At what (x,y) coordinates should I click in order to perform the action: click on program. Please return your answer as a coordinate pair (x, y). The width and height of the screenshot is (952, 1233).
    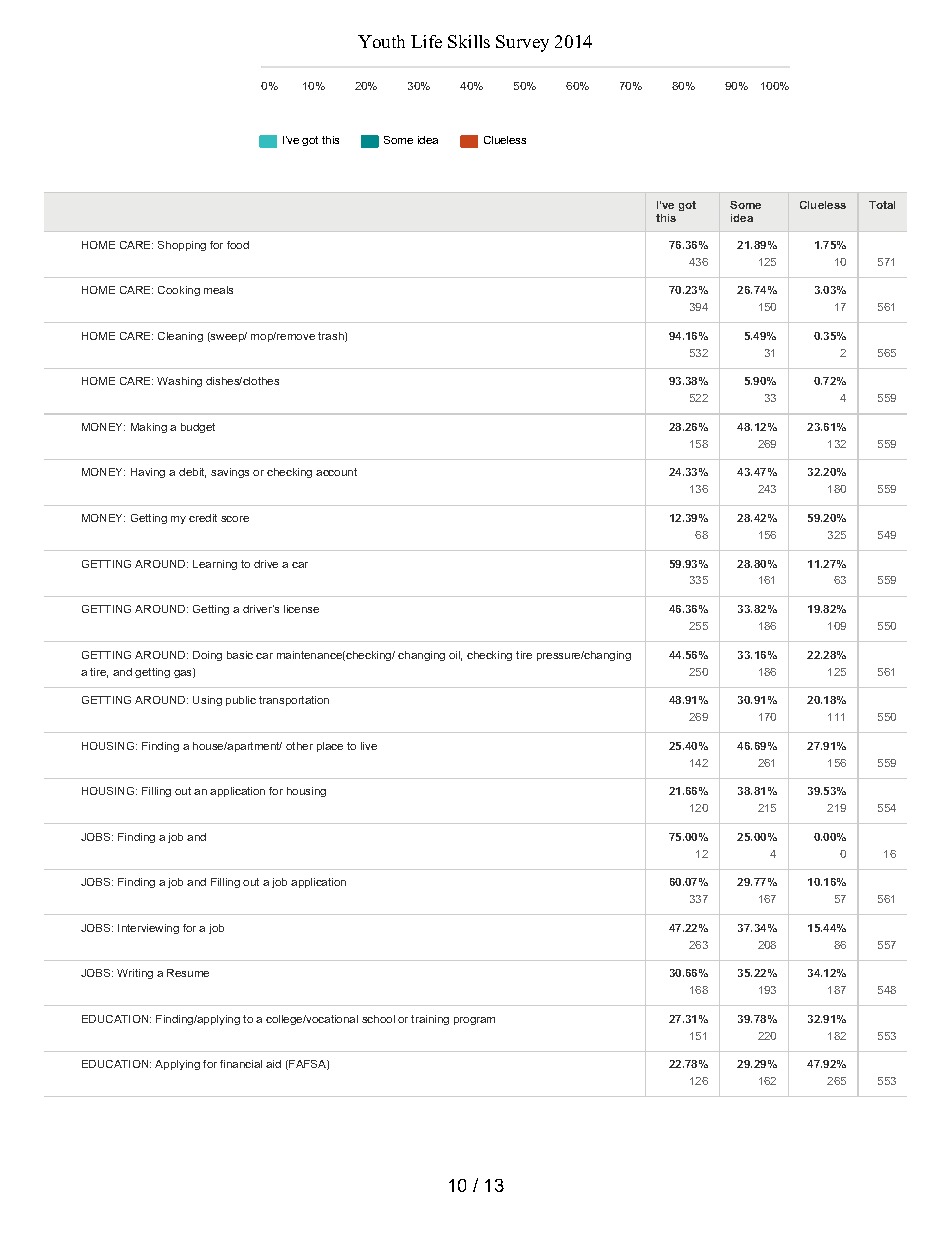
    Looking at the image, I should click on (474, 1021).
